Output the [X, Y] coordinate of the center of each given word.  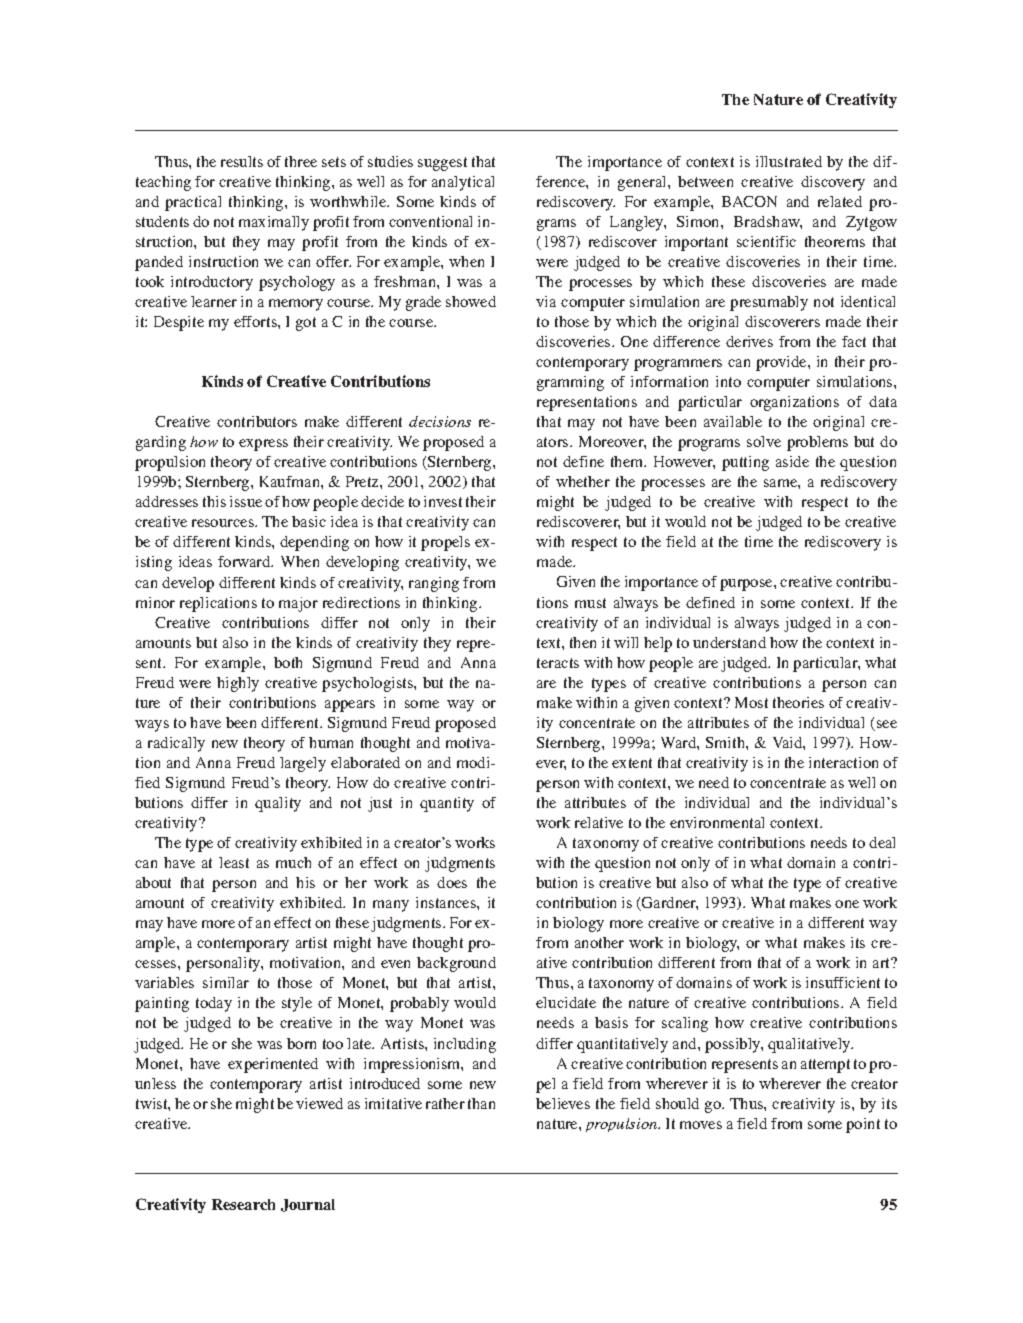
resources [224, 523]
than [481, 1103]
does [452, 882]
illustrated [789, 161]
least [234, 862]
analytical [463, 183]
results [242, 161]
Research [243, 1204]
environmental [717, 822]
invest [443, 501]
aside [792, 461]
